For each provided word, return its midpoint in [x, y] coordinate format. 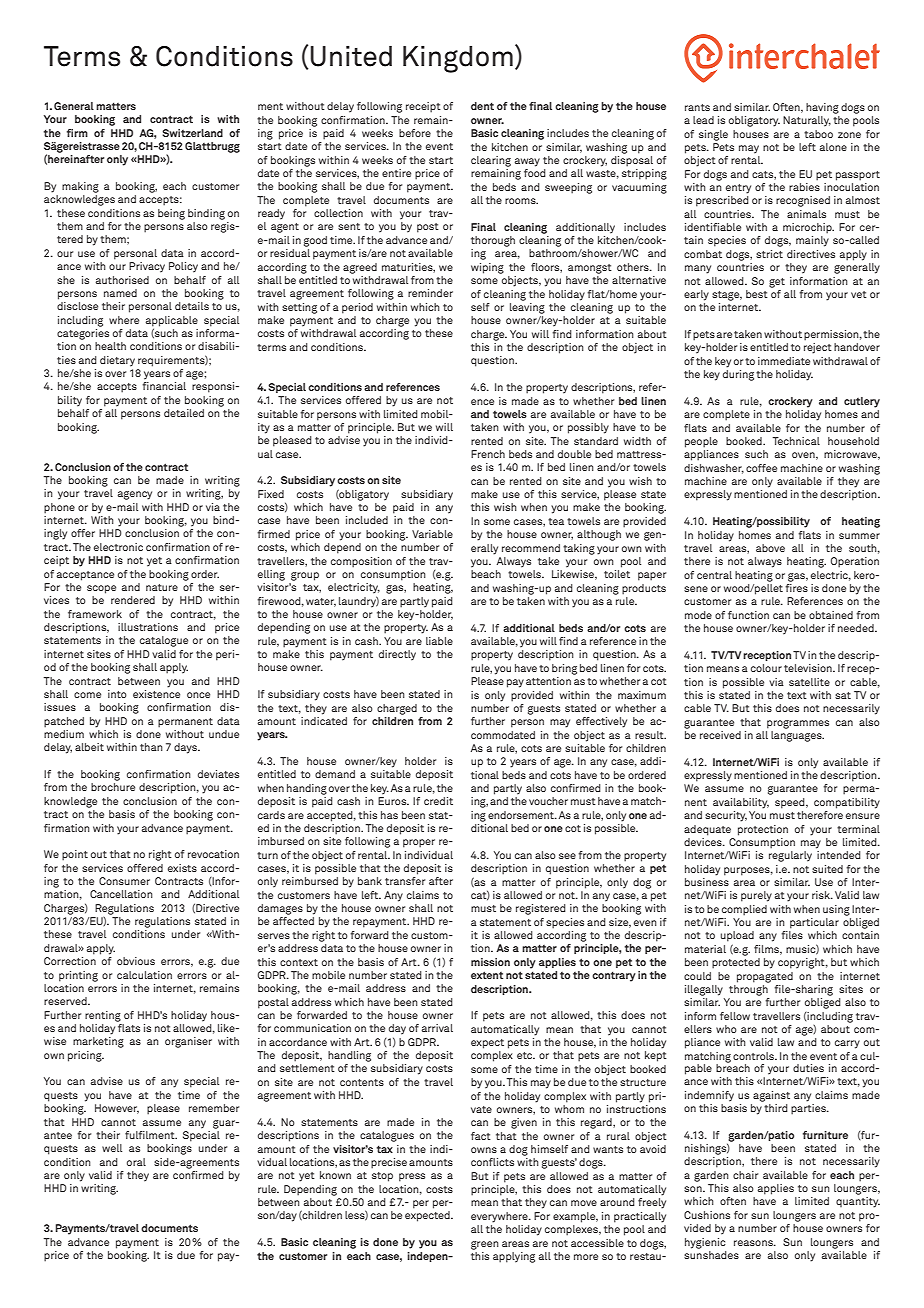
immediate [784, 361]
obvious [136, 961]
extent [487, 975]
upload [737, 936]
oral [136, 1162]
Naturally [807, 121]
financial [164, 386]
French [488, 454]
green [485, 1245]
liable [439, 641]
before [415, 133]
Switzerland [192, 133]
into [117, 694]
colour [766, 668]
